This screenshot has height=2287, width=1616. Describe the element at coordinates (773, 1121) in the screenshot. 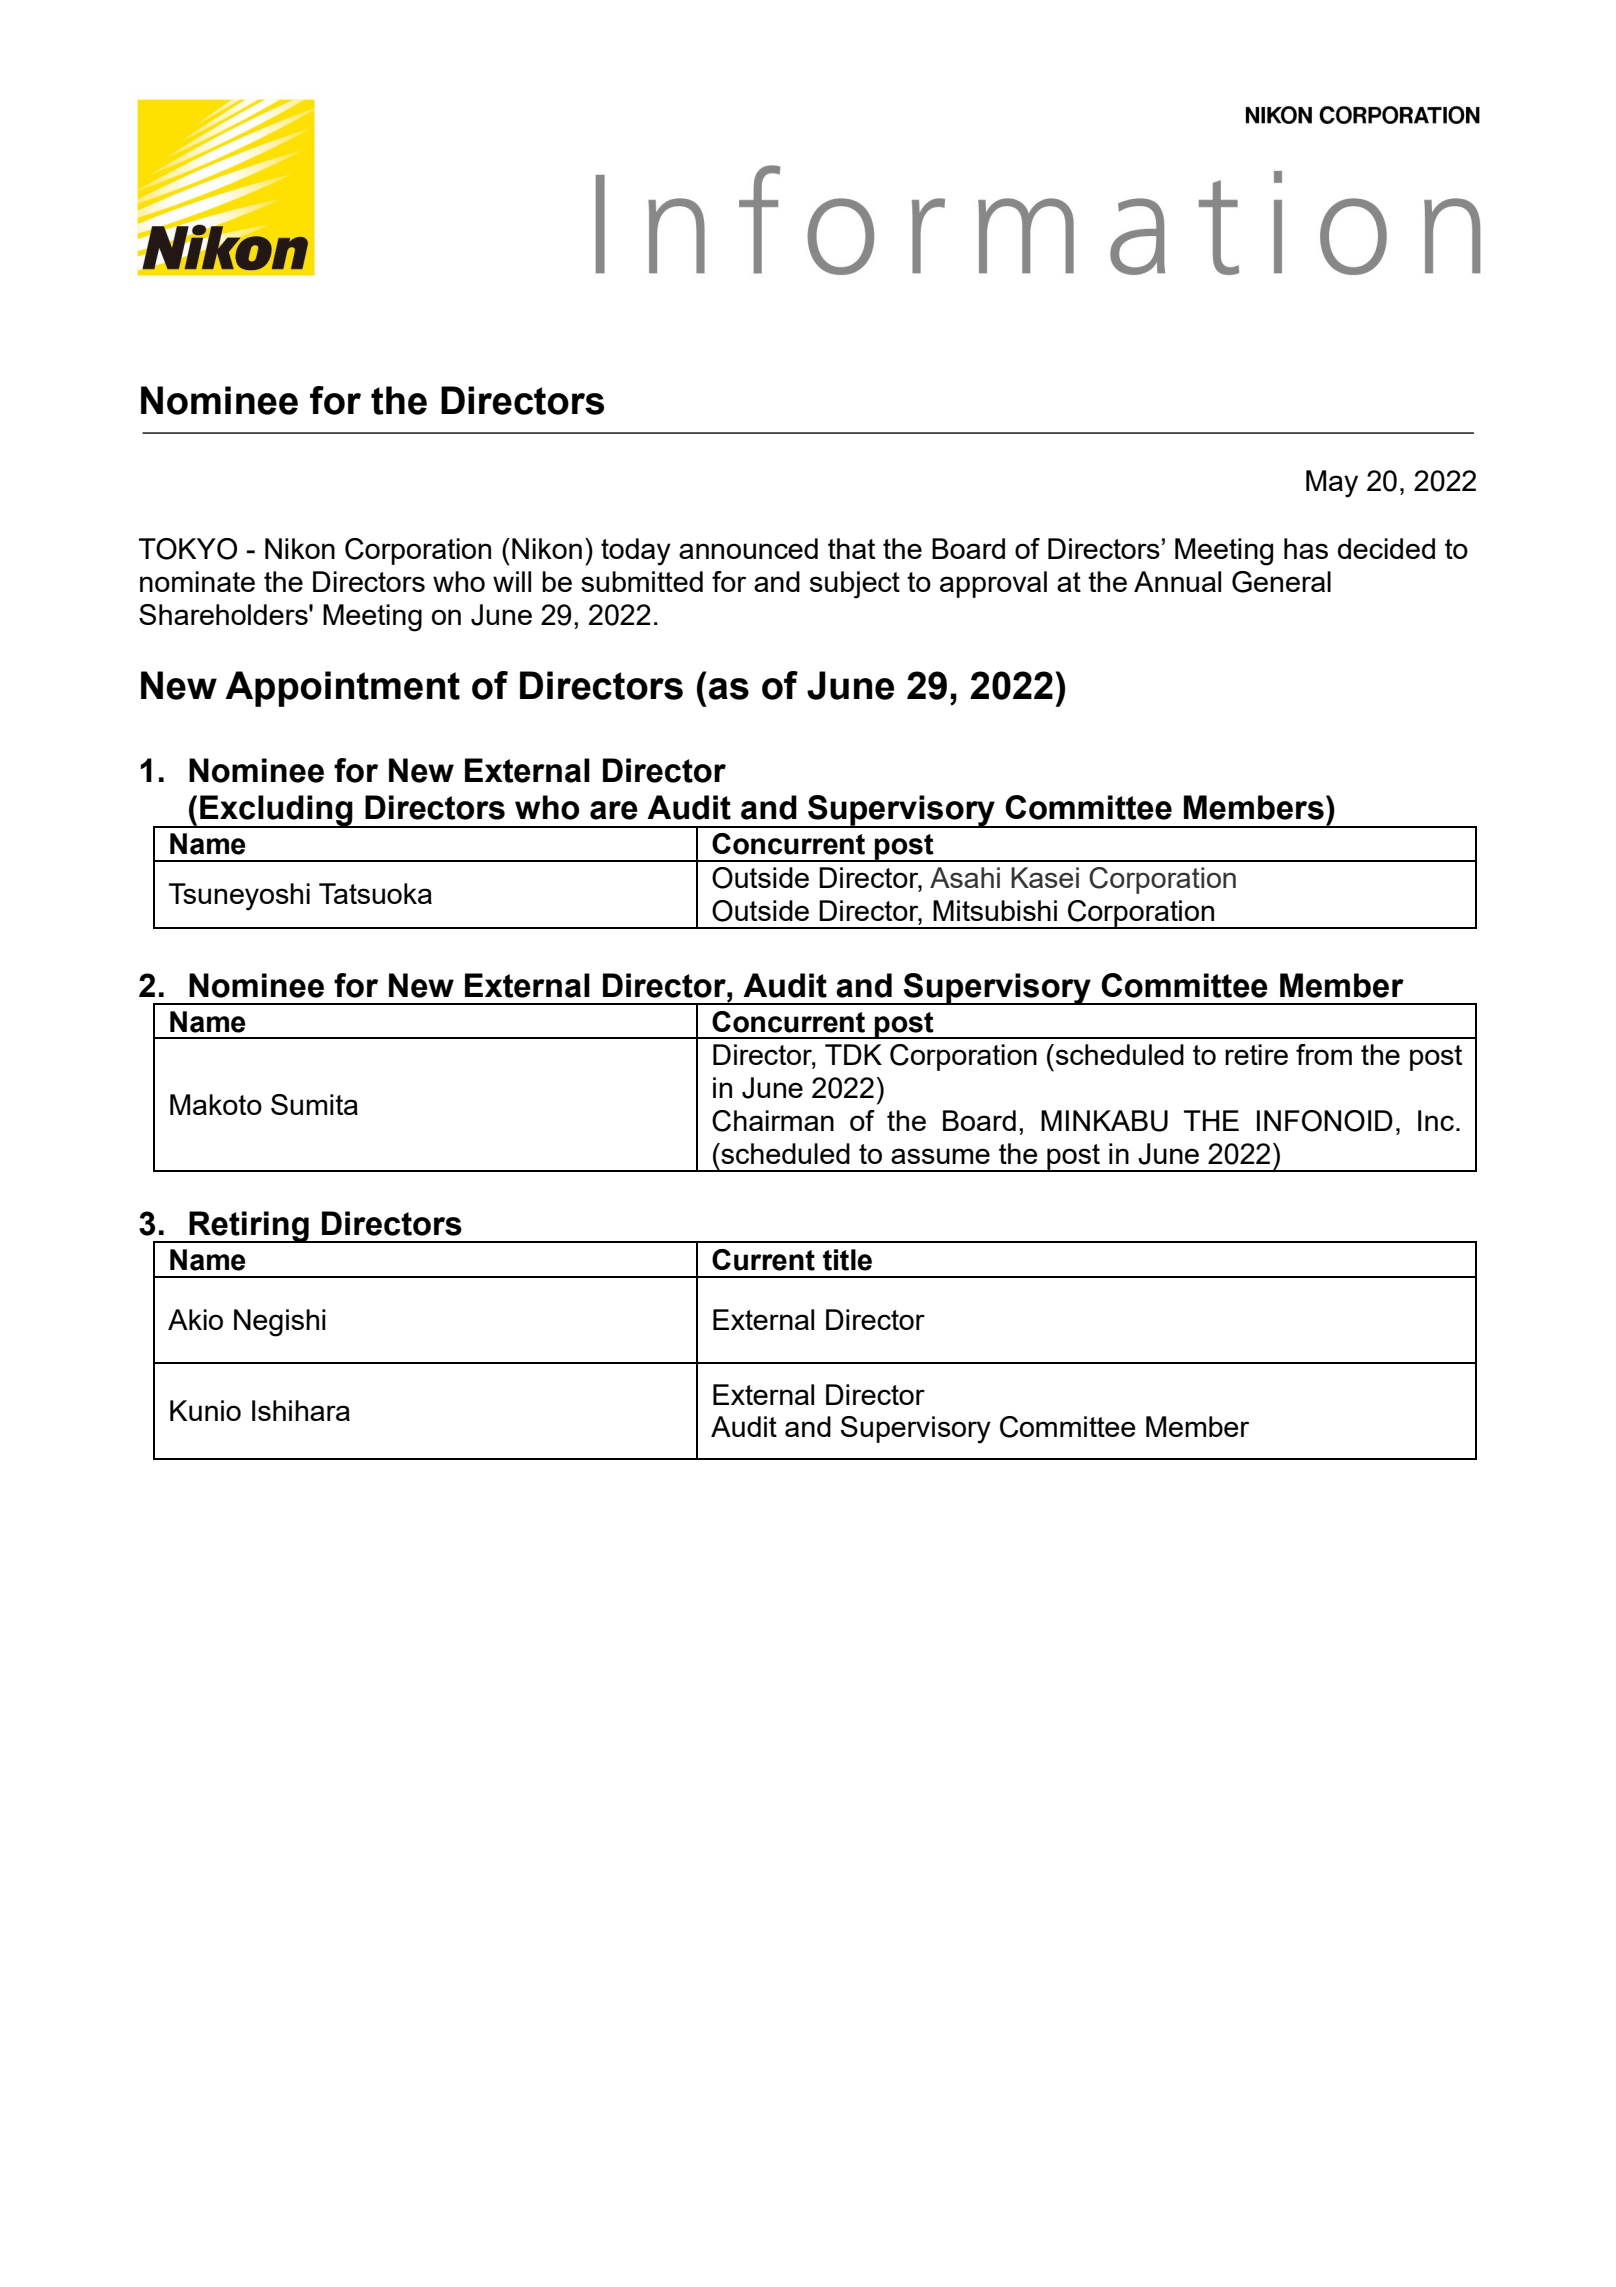

I see `Chairman` at that location.
